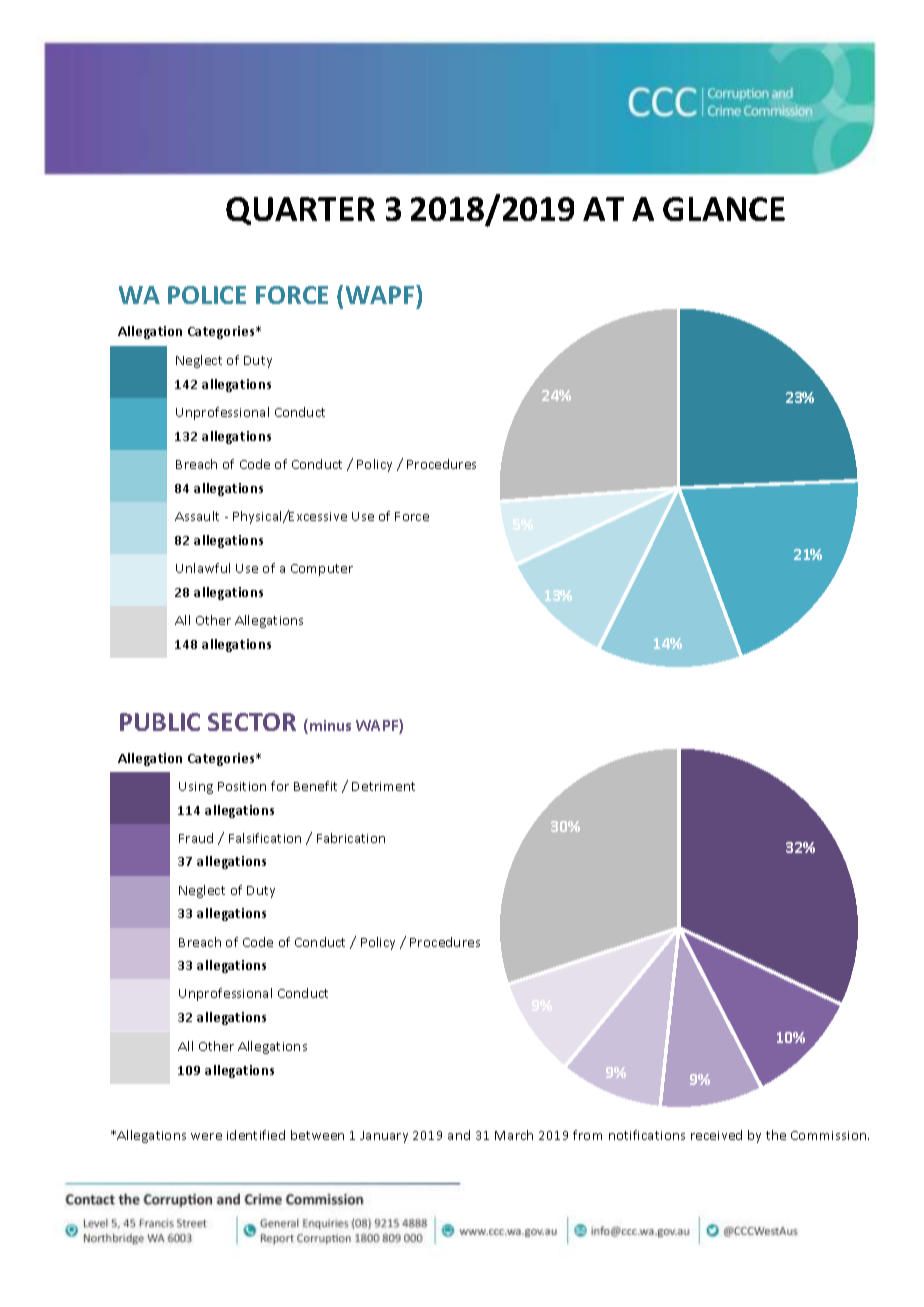  Describe the element at coordinates (256, 1135) in the image. I see `identified` at that location.
